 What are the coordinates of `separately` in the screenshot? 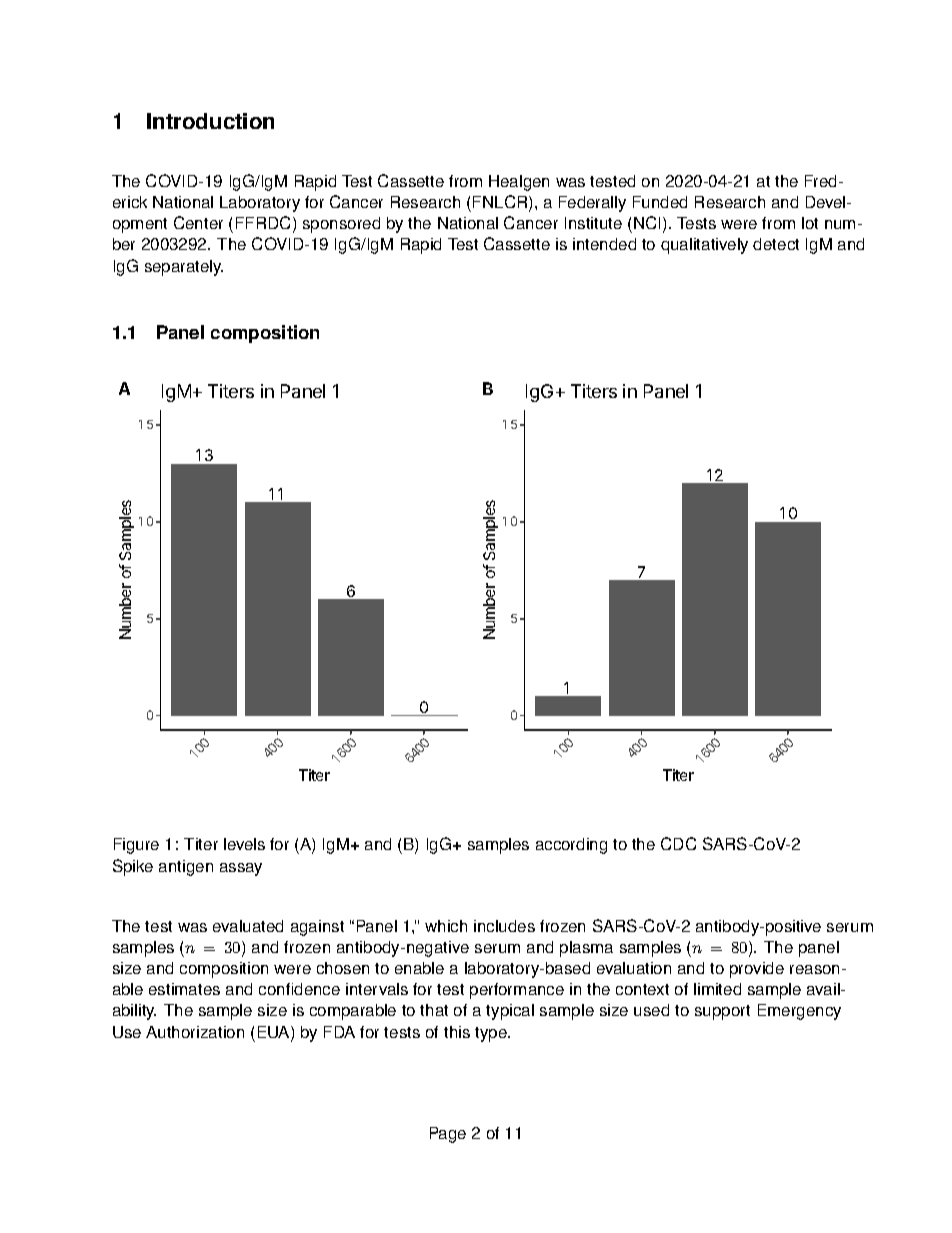 It's located at (184, 268).
